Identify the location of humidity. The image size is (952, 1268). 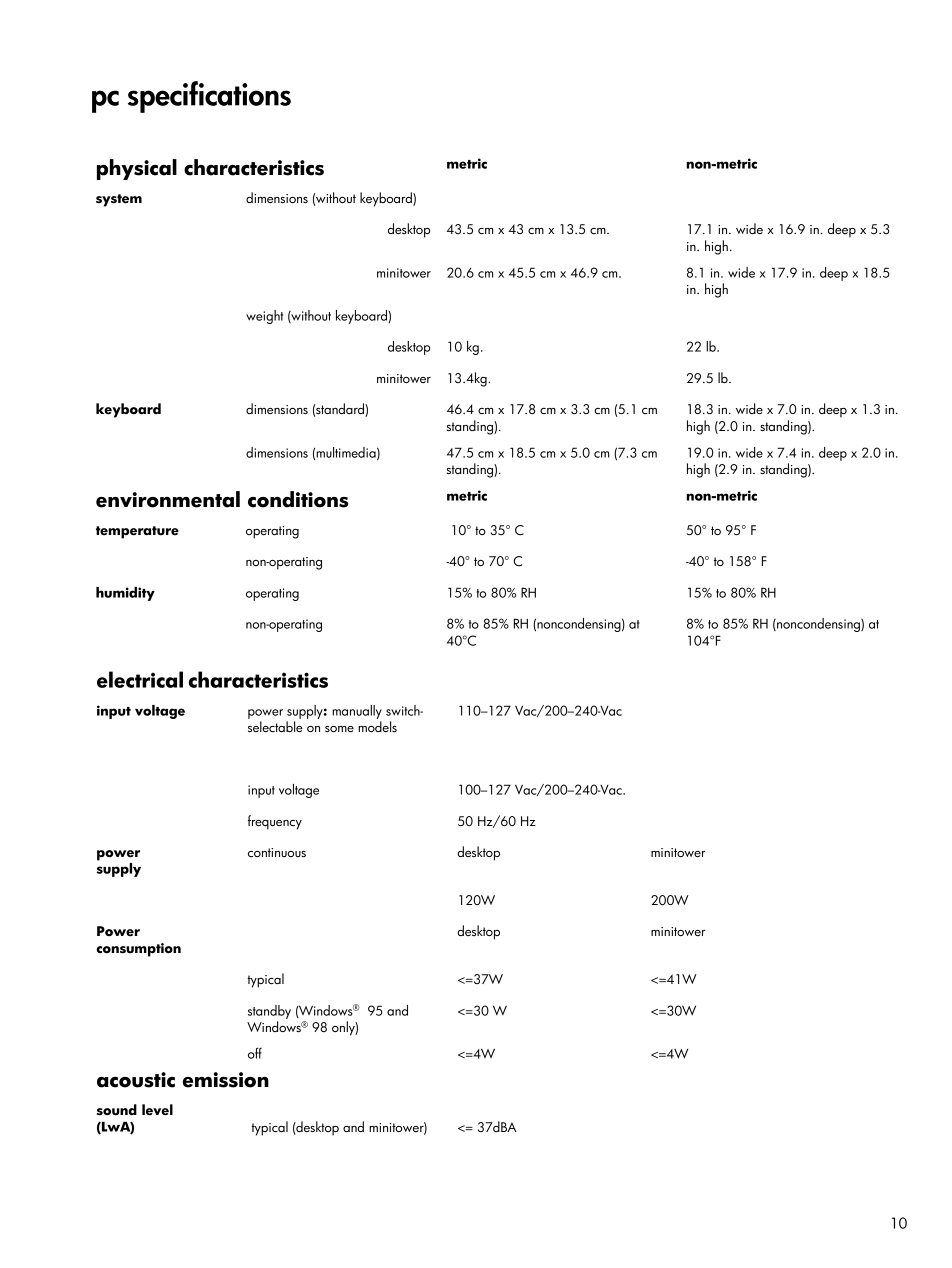
(125, 594).
